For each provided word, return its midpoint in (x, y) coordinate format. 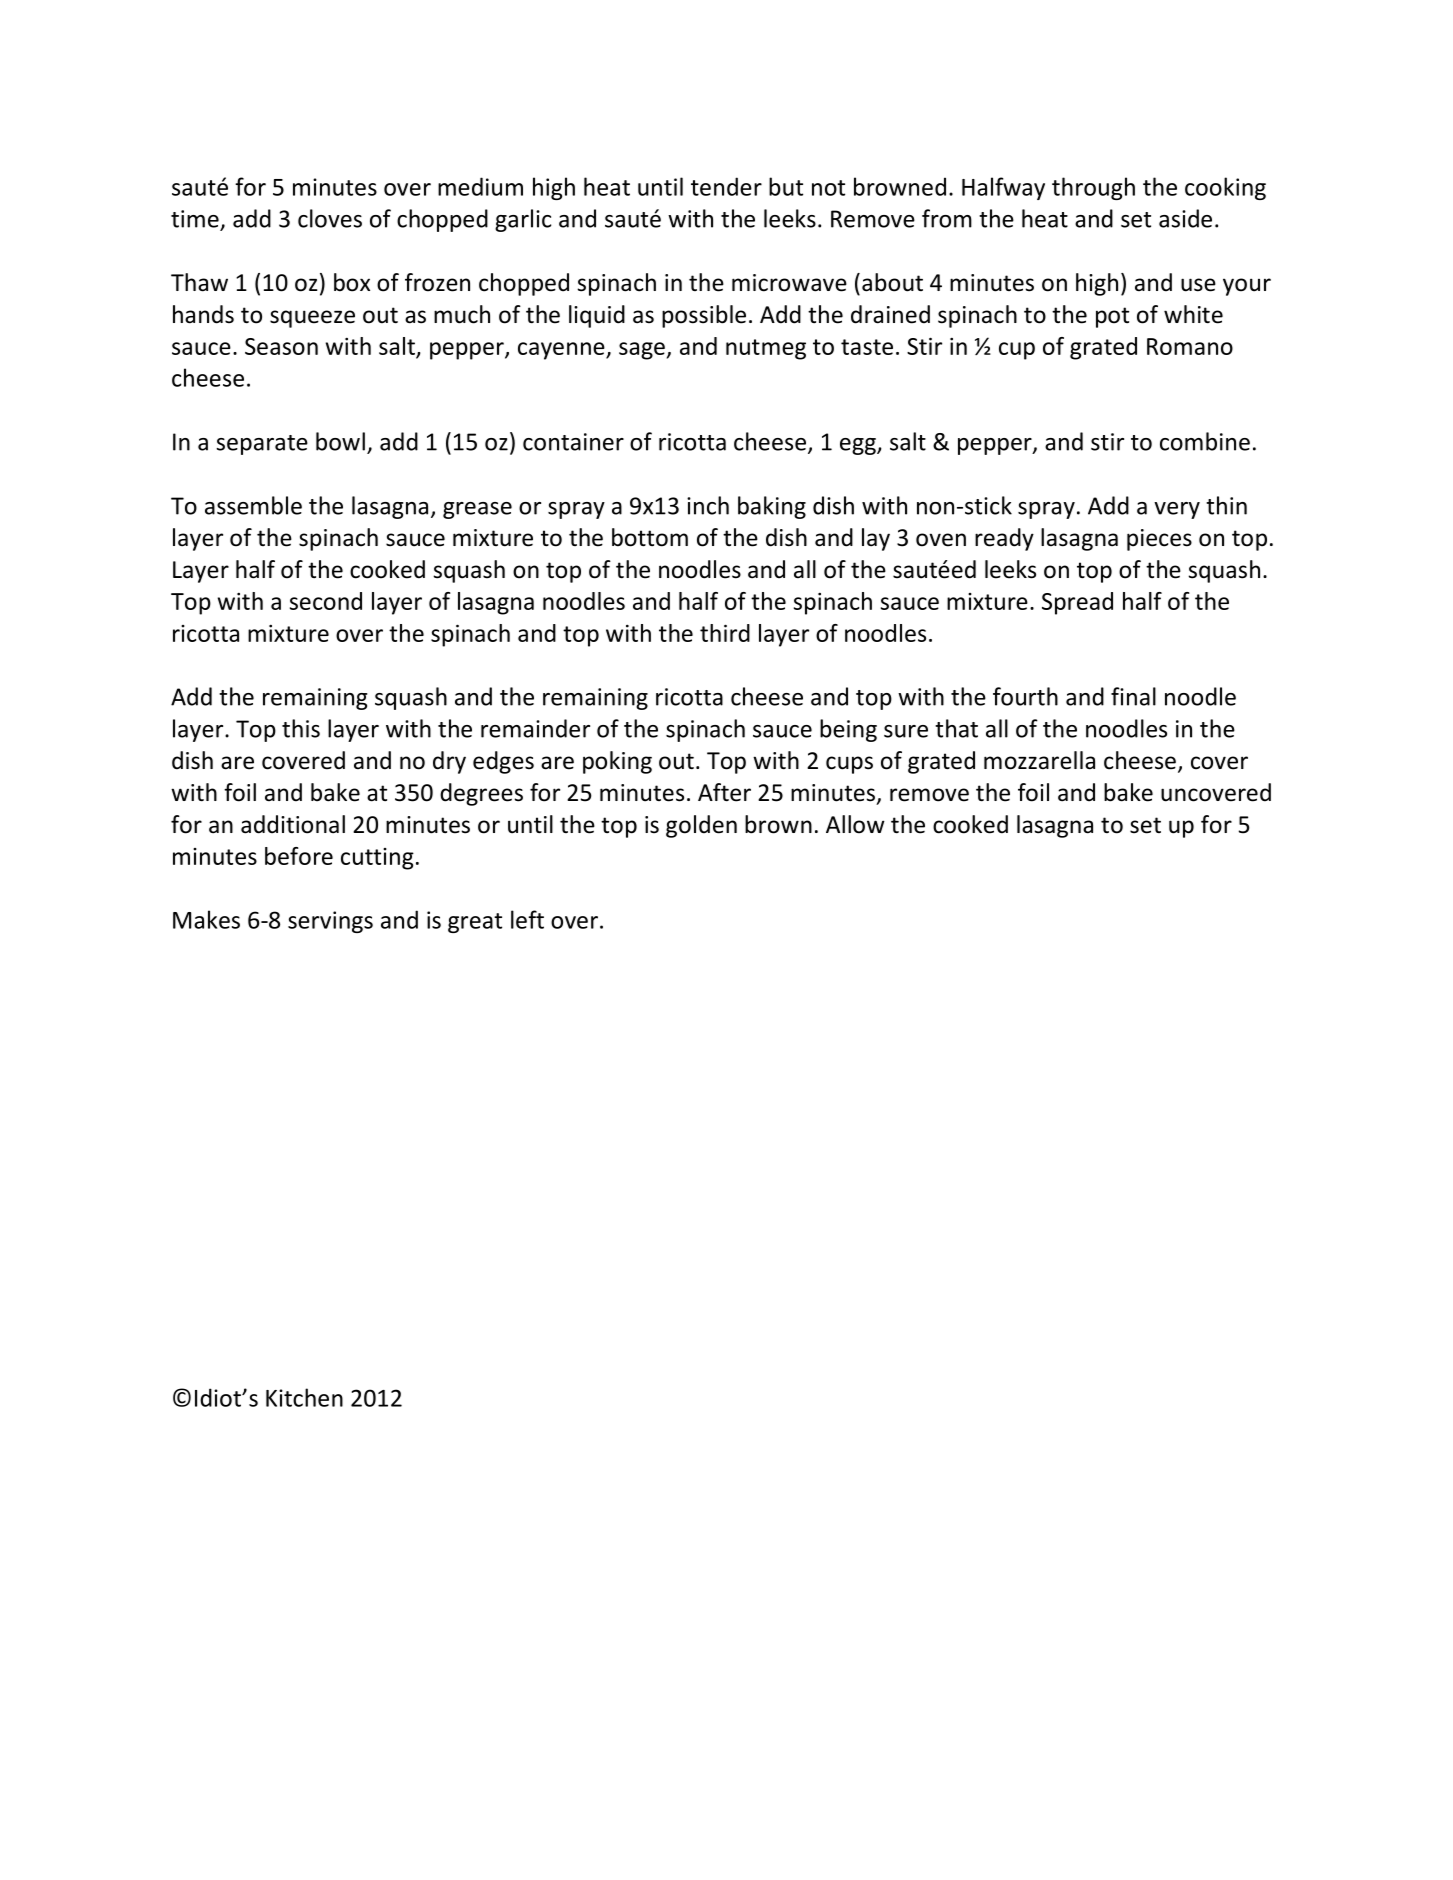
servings (330, 922)
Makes (206, 919)
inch (708, 505)
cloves (330, 218)
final (1133, 696)
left (527, 919)
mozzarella (1039, 760)
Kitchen (304, 1397)
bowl (340, 441)
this (301, 728)
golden (701, 826)
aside (1185, 218)
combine (1205, 441)
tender (726, 186)
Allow (855, 824)
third (725, 633)
